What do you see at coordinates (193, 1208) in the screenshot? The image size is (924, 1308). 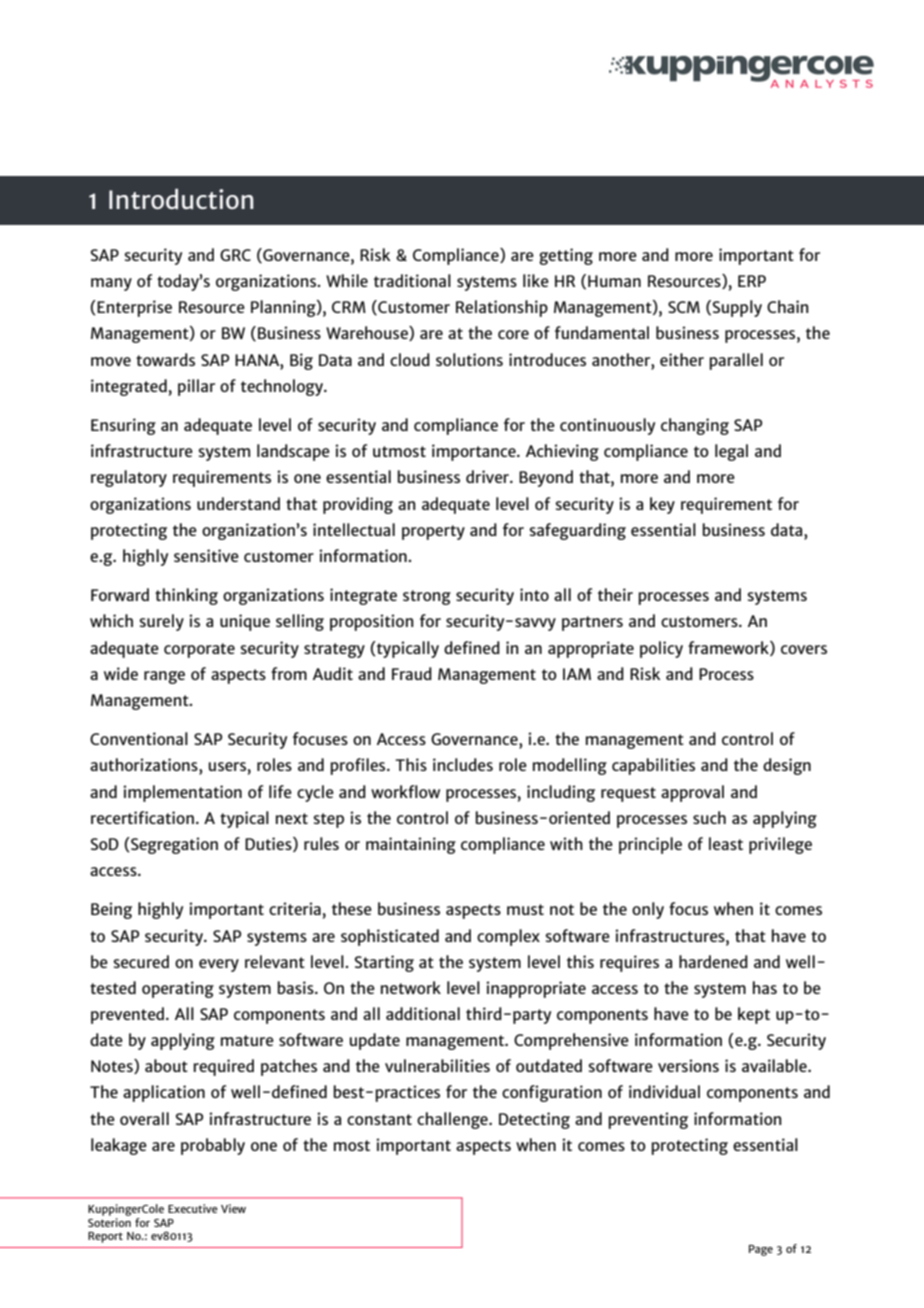 I see `Executive` at bounding box center [193, 1208].
